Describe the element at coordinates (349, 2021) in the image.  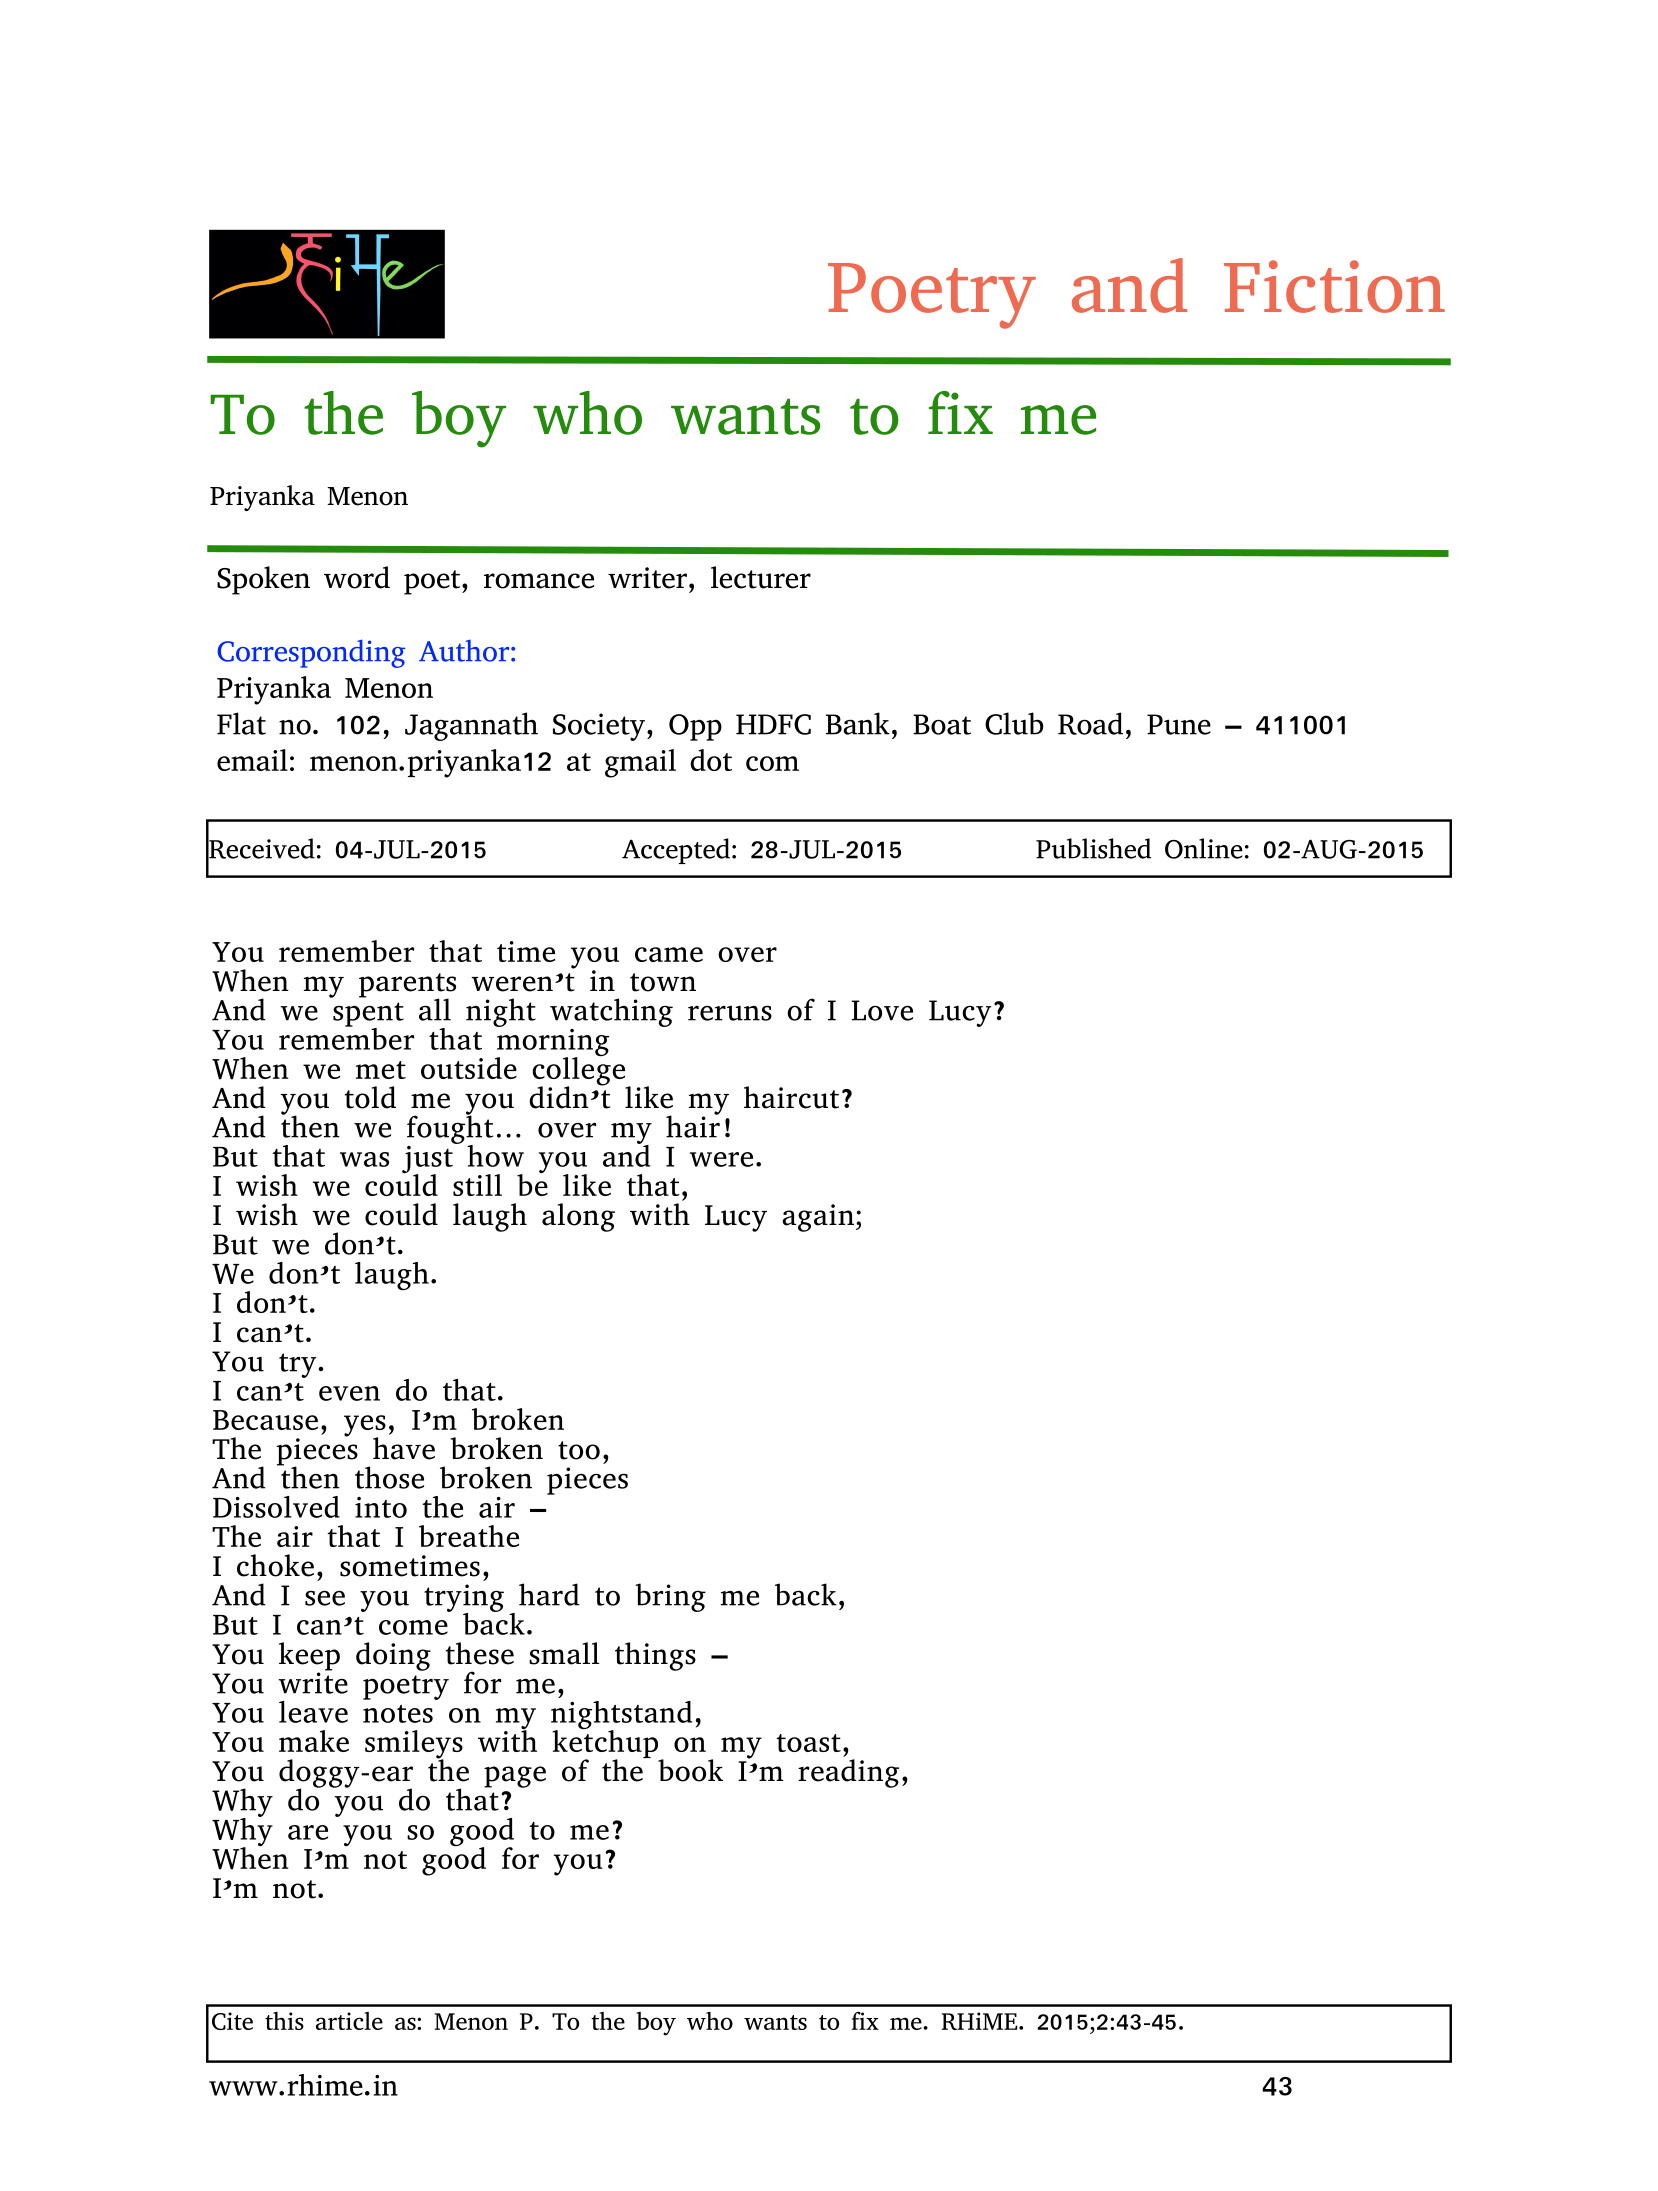
I see `article` at that location.
